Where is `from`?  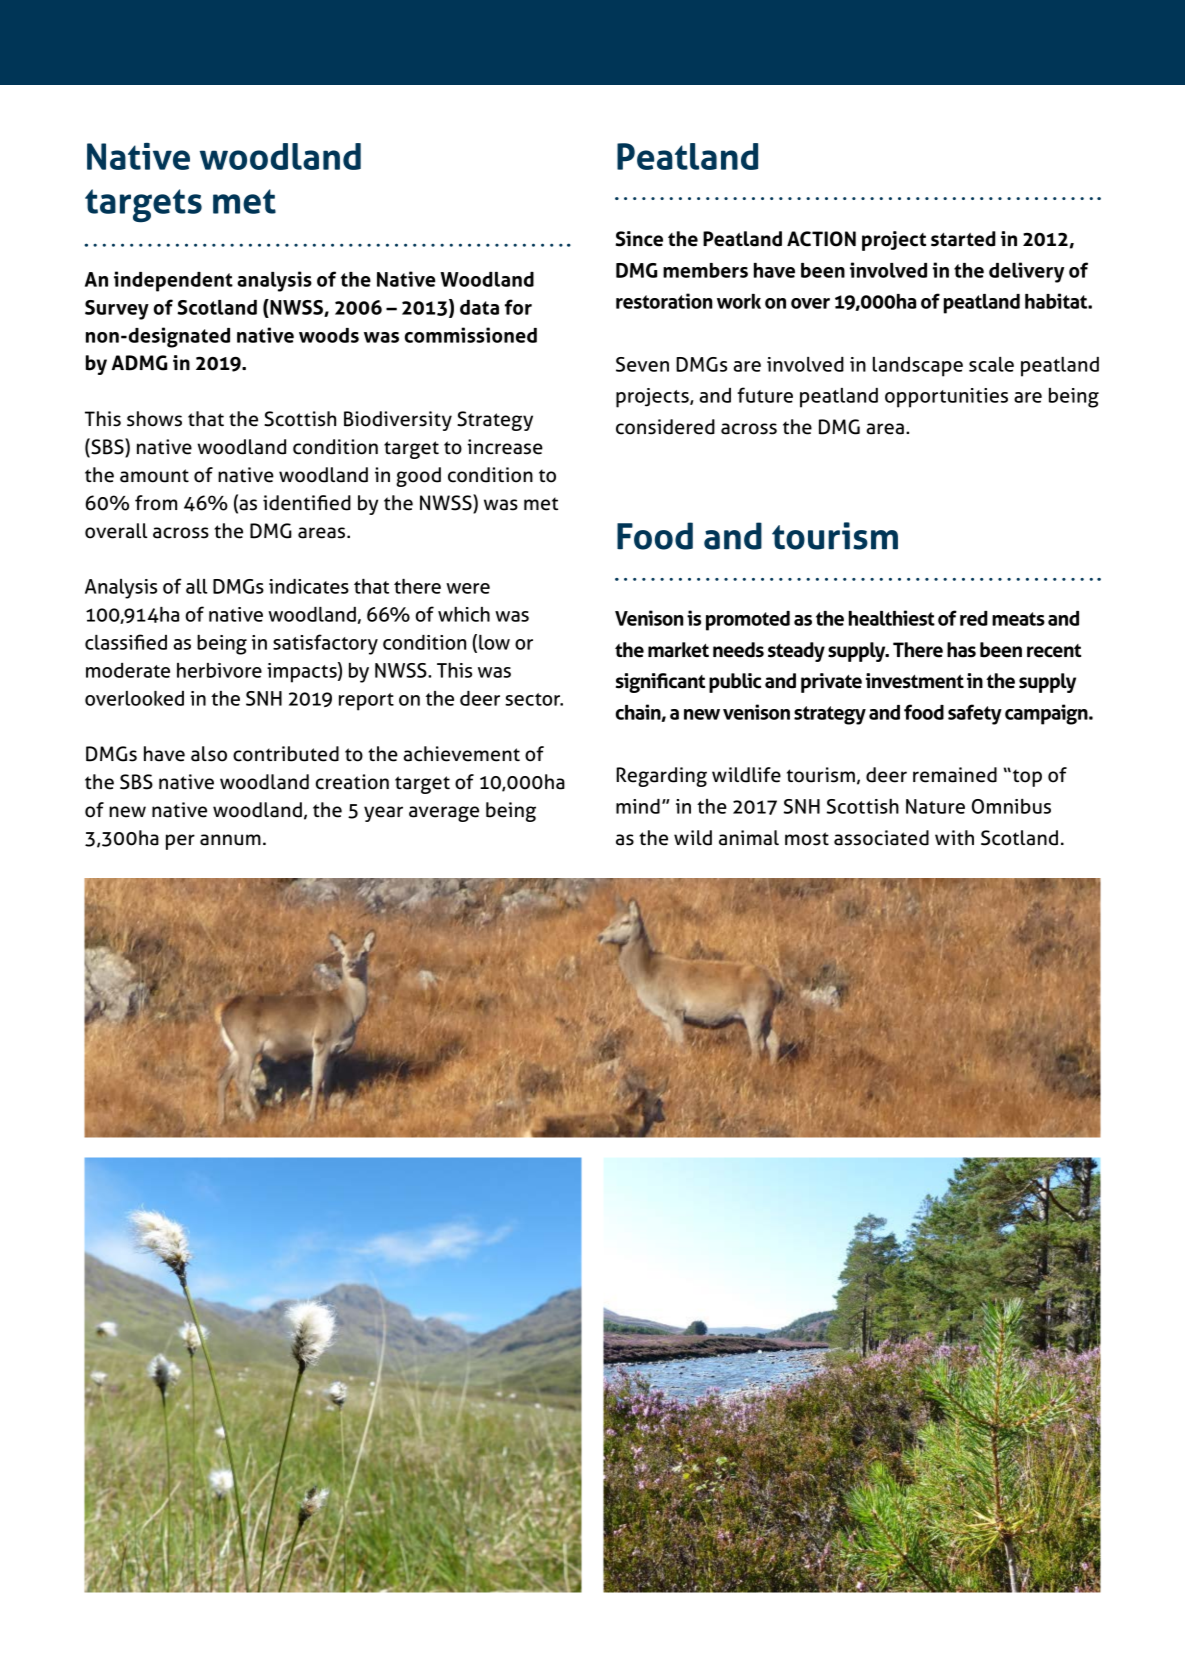 from is located at coordinates (156, 503).
